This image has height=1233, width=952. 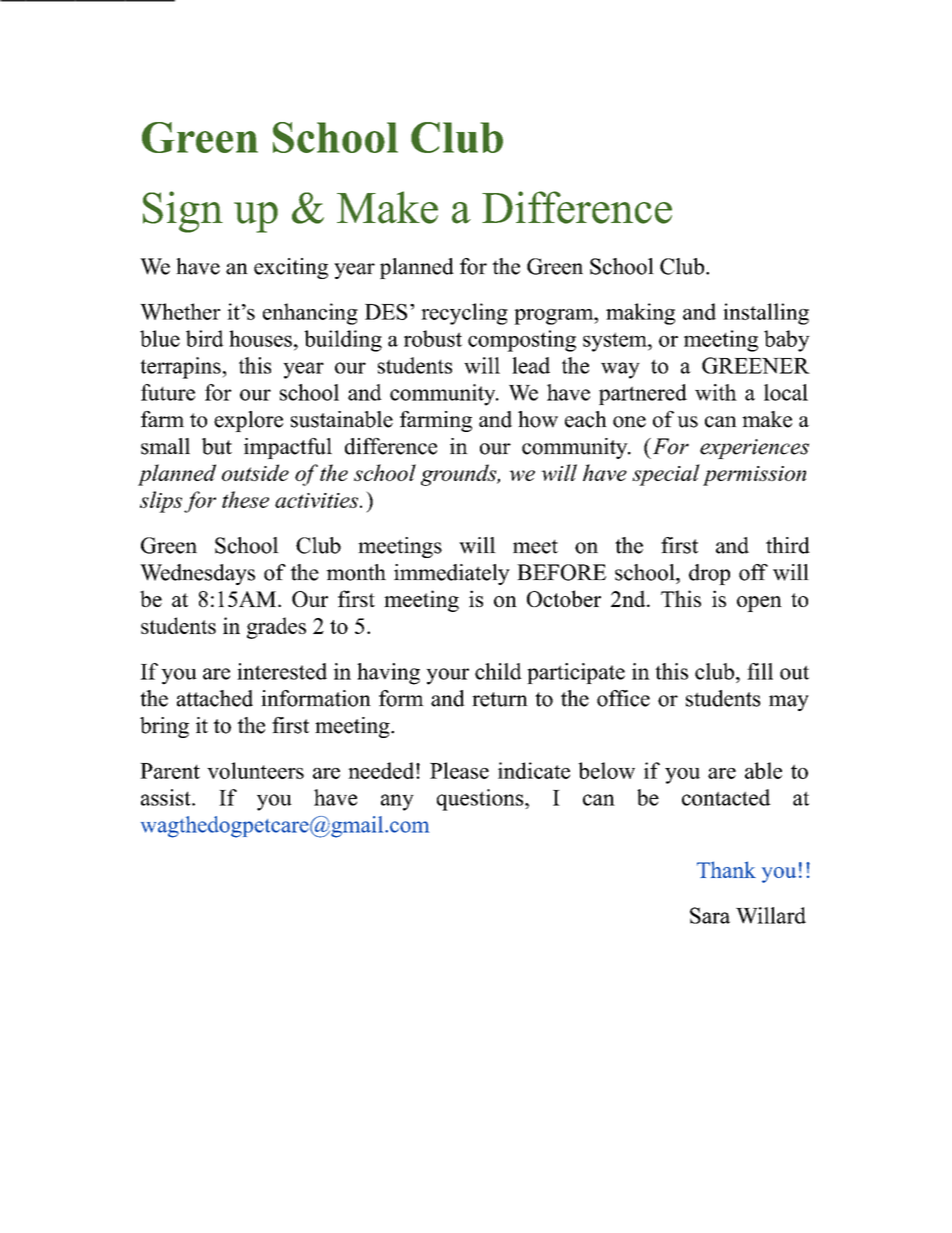 I want to click on immediately, so click(x=452, y=574).
